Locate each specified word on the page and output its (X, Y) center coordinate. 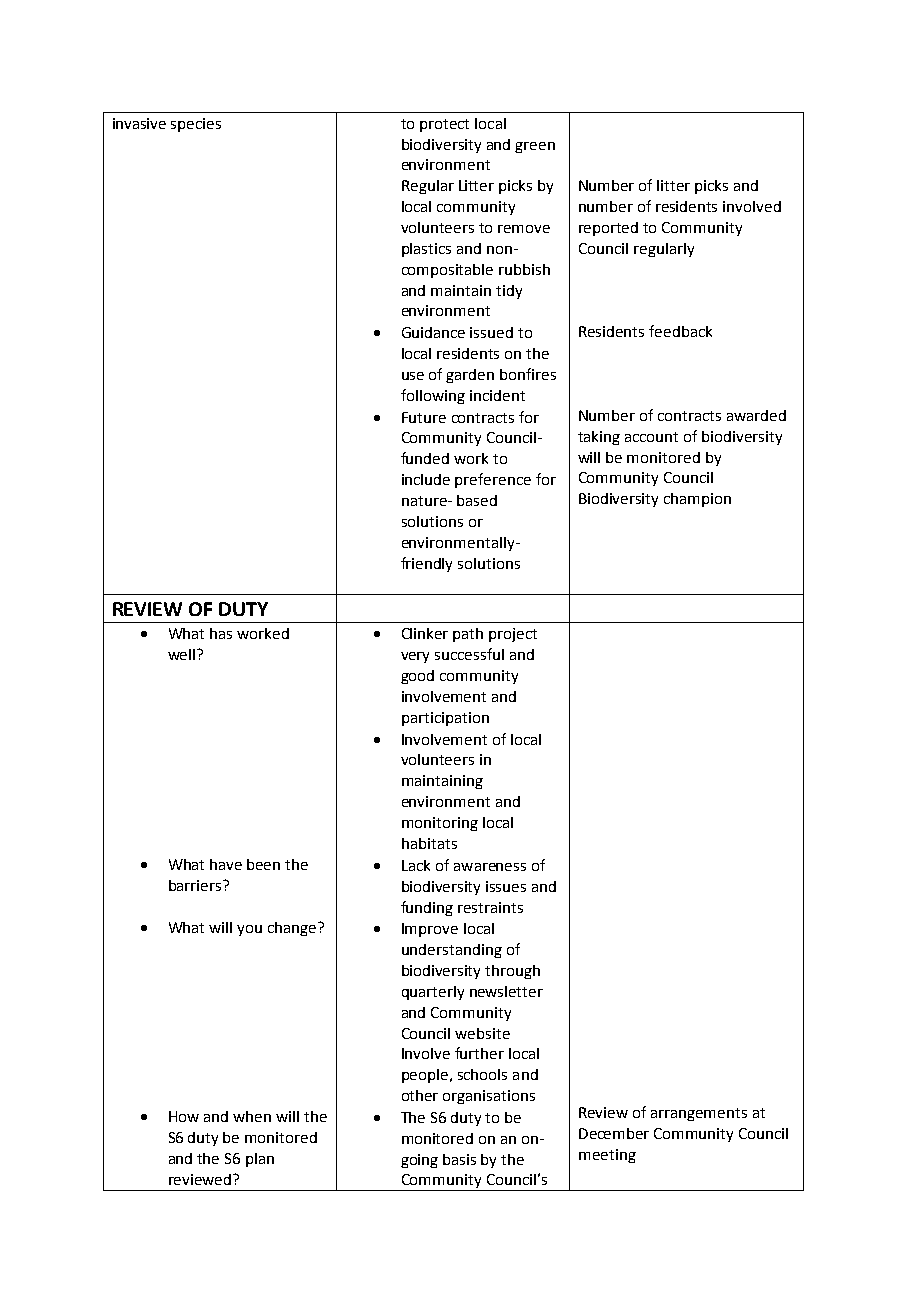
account (651, 437)
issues (506, 886)
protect (444, 125)
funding (427, 908)
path (468, 635)
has (221, 633)
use (413, 376)
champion (697, 500)
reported (608, 229)
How (184, 1116)
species (196, 125)
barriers (196, 885)
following (433, 396)
